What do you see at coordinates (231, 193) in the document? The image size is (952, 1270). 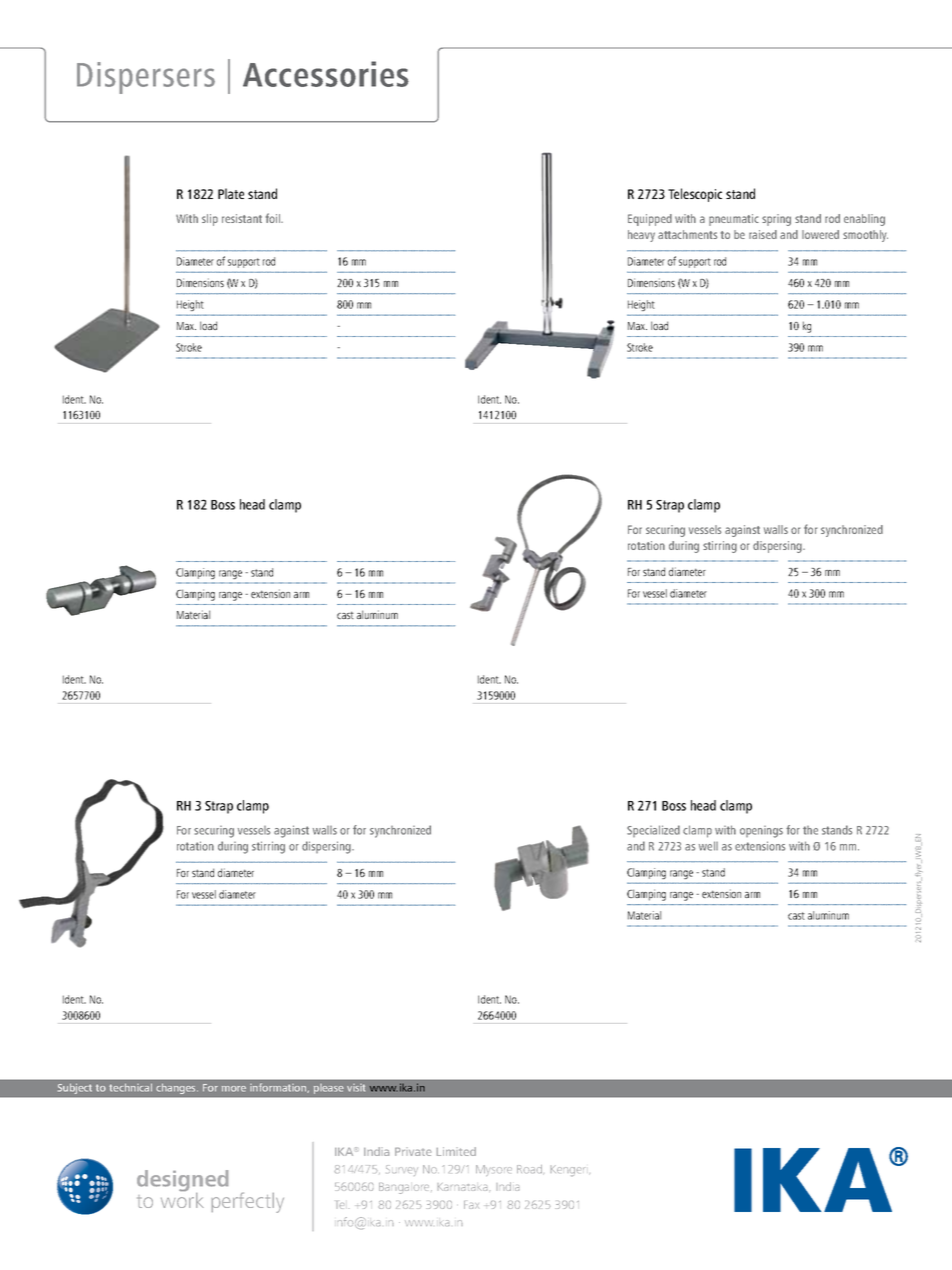 I see `Plate` at bounding box center [231, 193].
